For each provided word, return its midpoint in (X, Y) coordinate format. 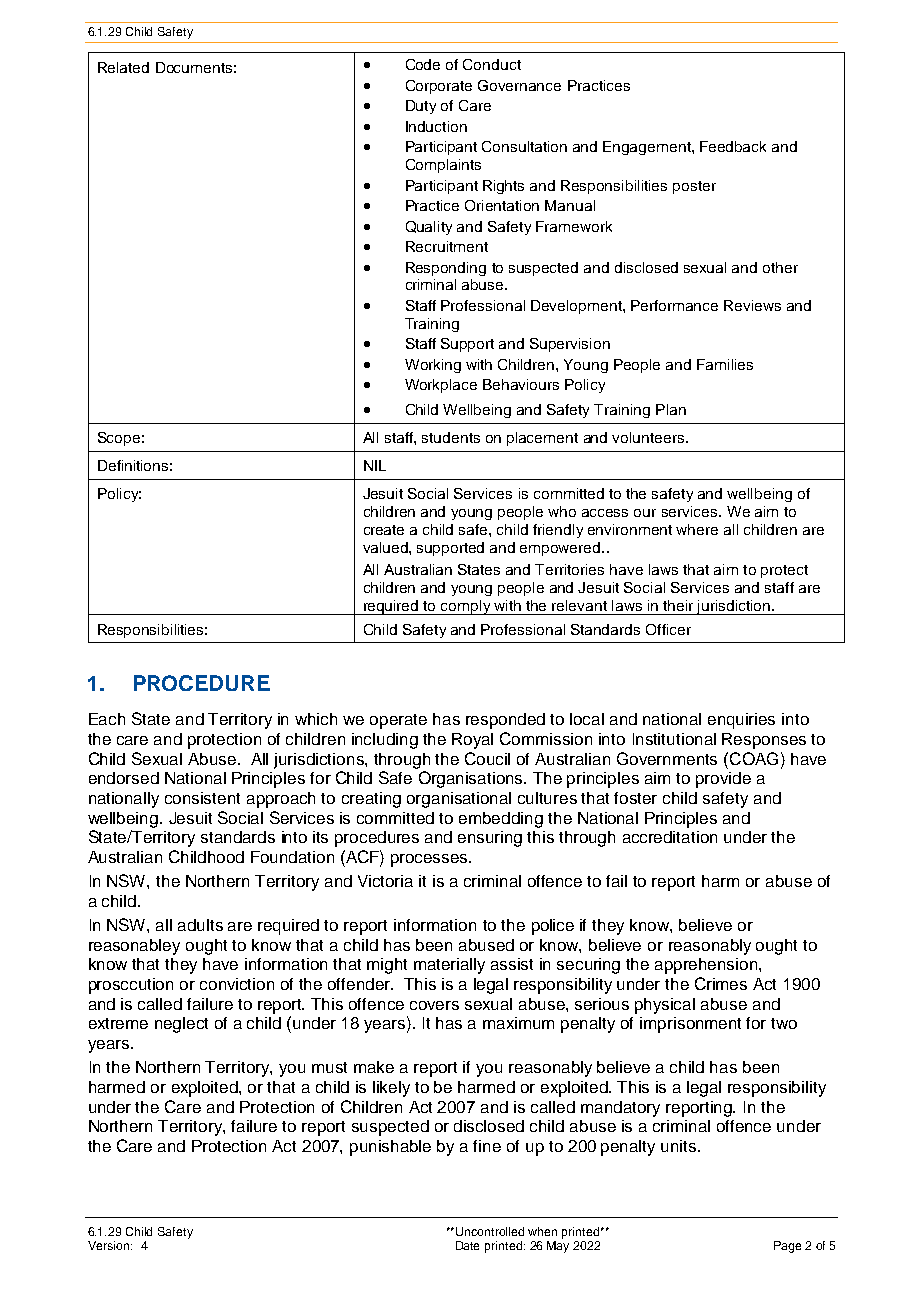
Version (110, 1245)
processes (430, 860)
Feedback (733, 146)
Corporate (439, 87)
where (697, 529)
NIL (375, 465)
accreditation (670, 837)
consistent (202, 798)
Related (123, 67)
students (451, 437)
